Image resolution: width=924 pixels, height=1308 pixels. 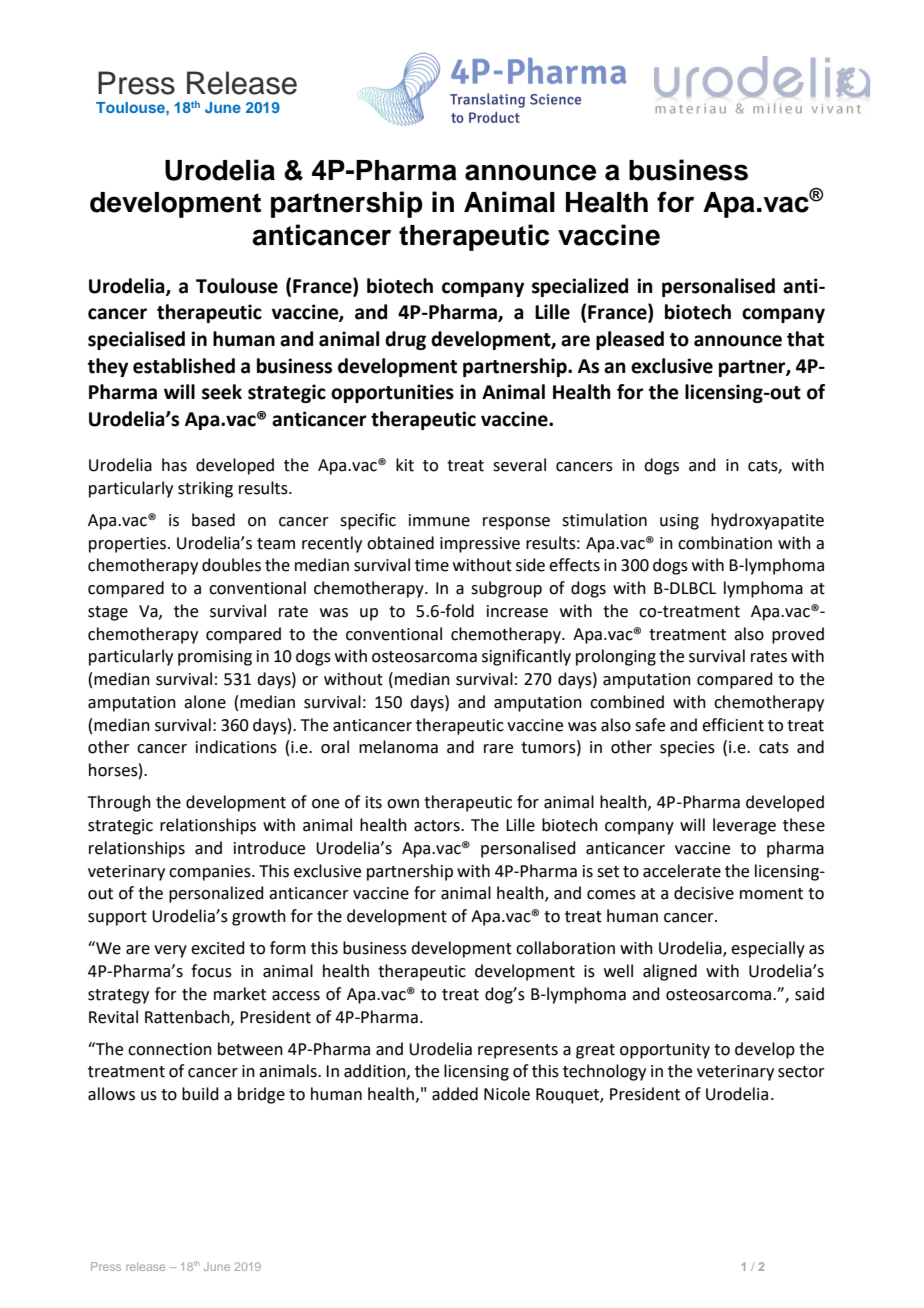 What do you see at coordinates (432, 565) in the document?
I see `time` at bounding box center [432, 565].
